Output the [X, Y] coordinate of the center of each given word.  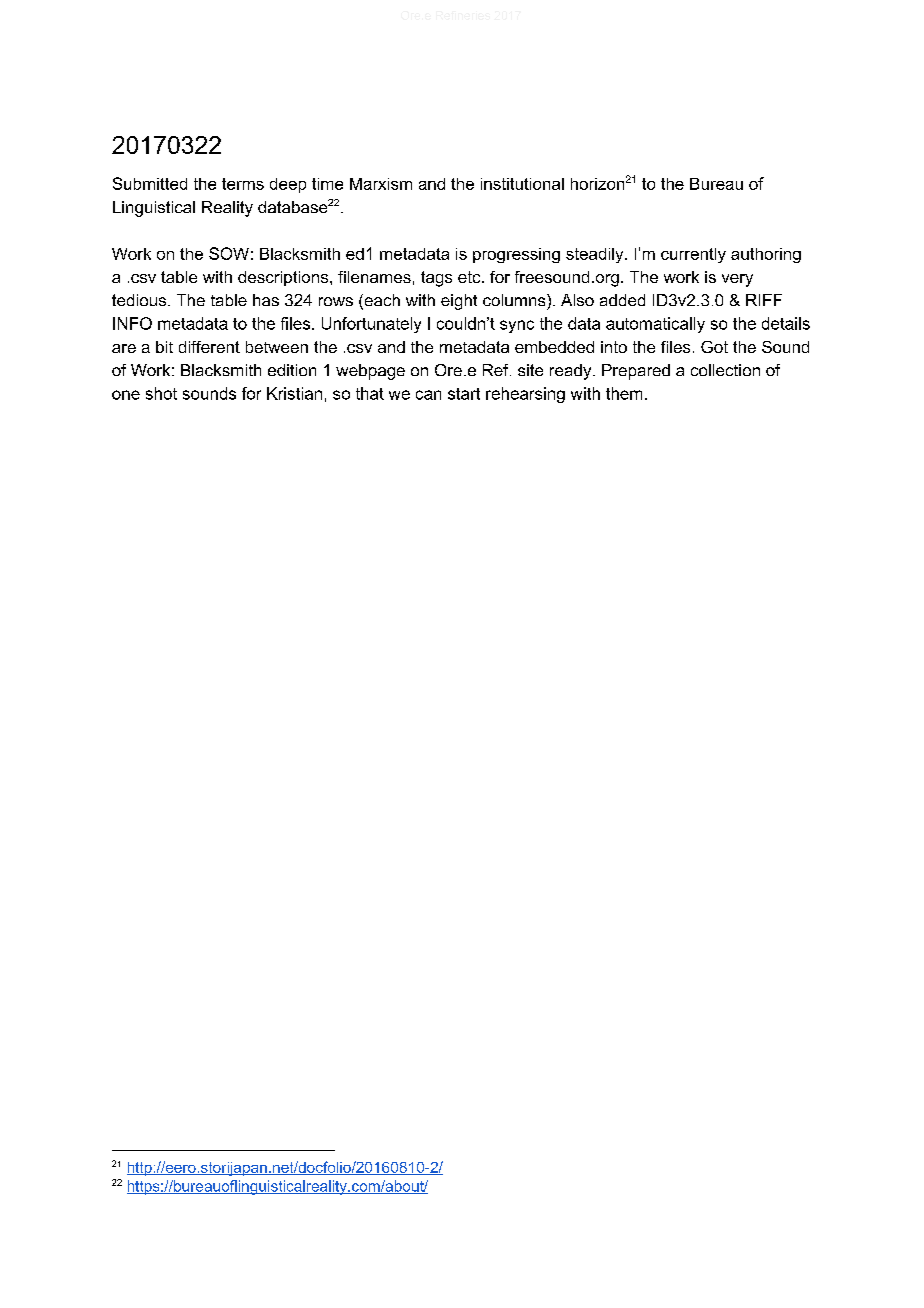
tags [436, 279]
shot [161, 393]
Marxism [381, 184]
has [266, 300]
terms [243, 184]
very [737, 280]
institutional [522, 184]
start [464, 394]
